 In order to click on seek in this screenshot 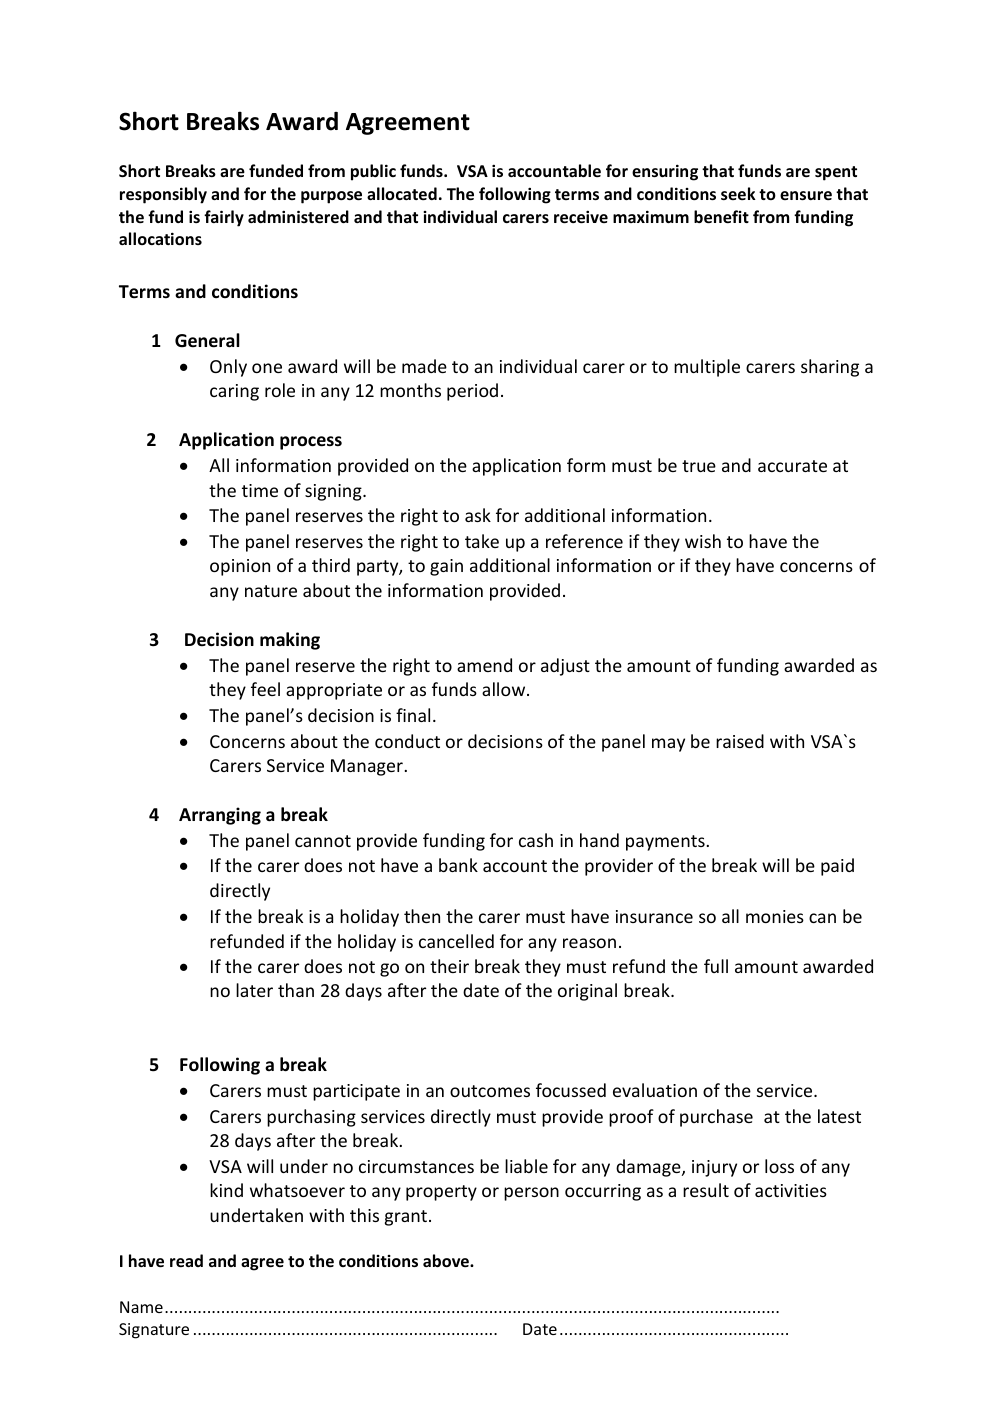, I will do `click(738, 193)`.
